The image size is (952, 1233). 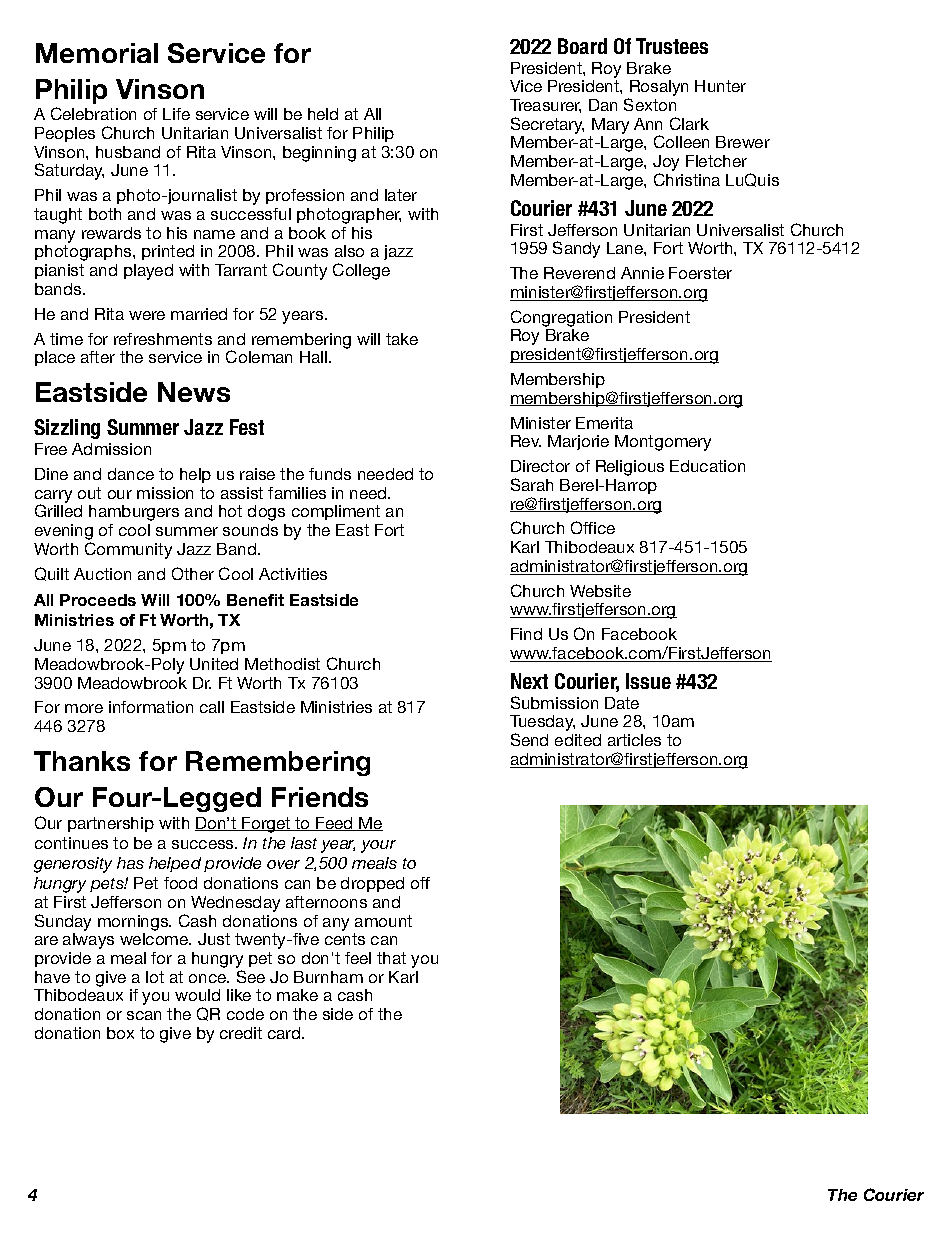 What do you see at coordinates (323, 114) in the image?
I see `held` at bounding box center [323, 114].
